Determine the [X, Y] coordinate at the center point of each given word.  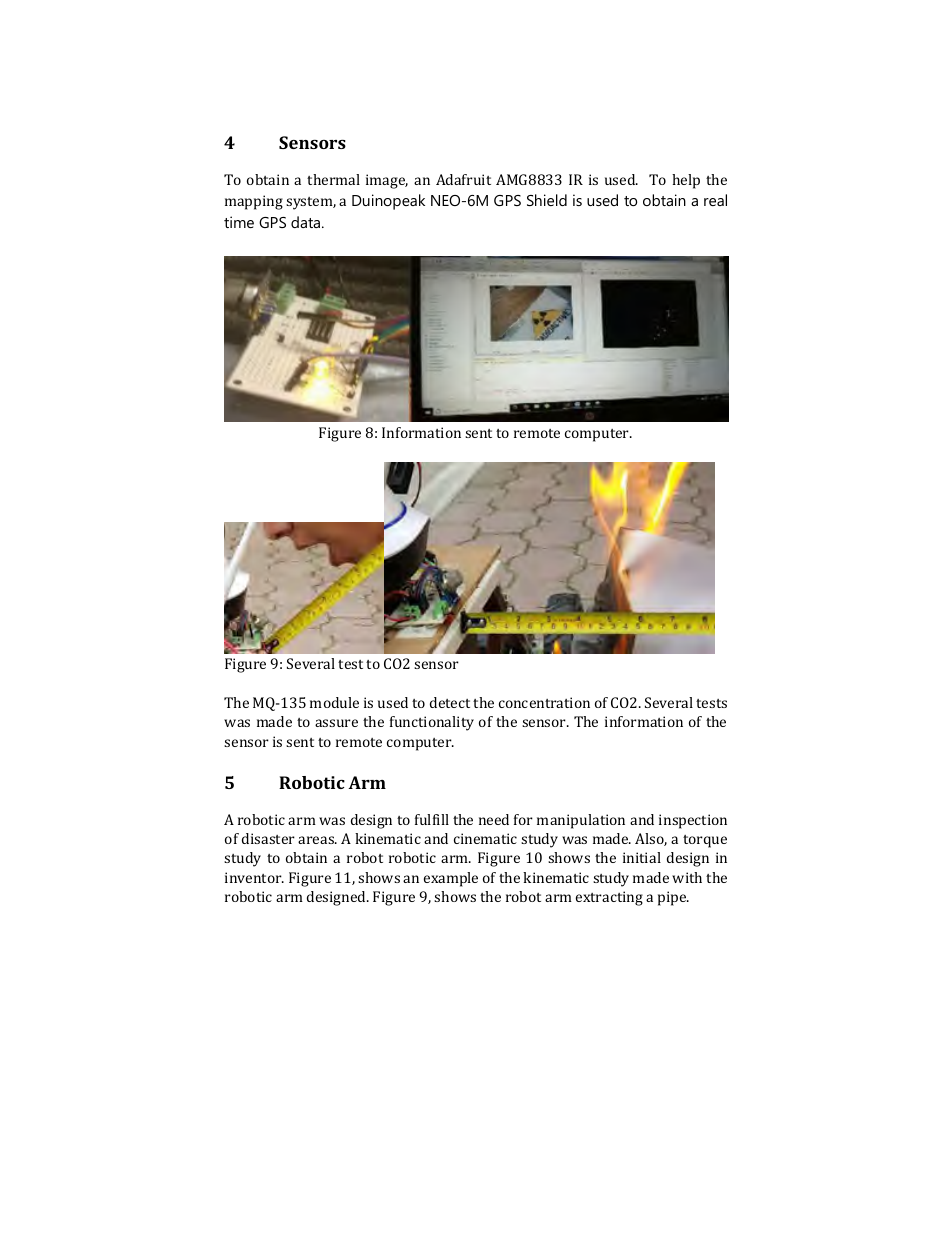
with [687, 877]
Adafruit [463, 179]
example [451, 879]
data [307, 222]
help [686, 181]
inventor [254, 877]
